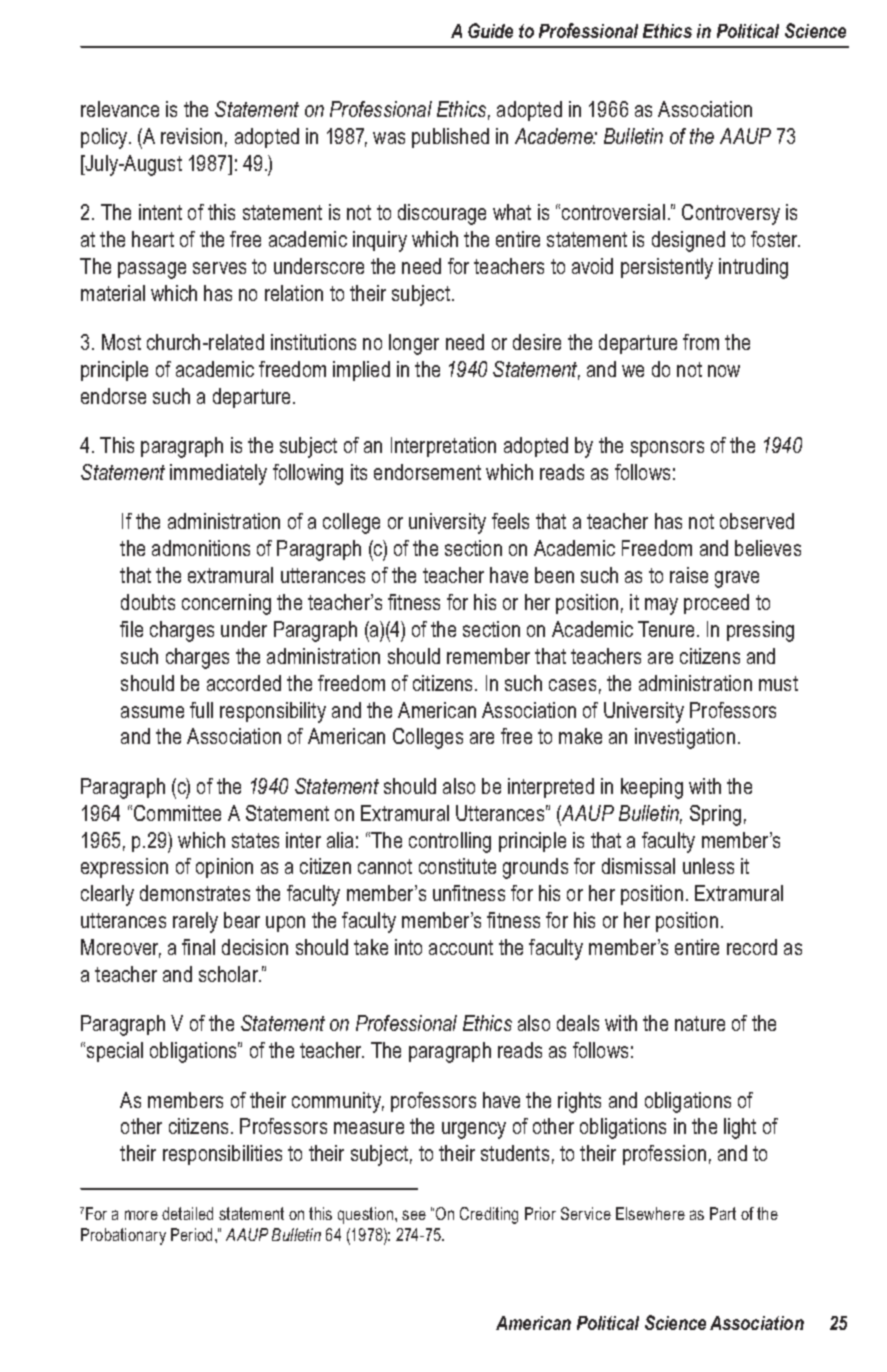 Image resolution: width=887 pixels, height=1372 pixels. What do you see at coordinates (555, 136) in the page?
I see `Academe` at bounding box center [555, 136].
